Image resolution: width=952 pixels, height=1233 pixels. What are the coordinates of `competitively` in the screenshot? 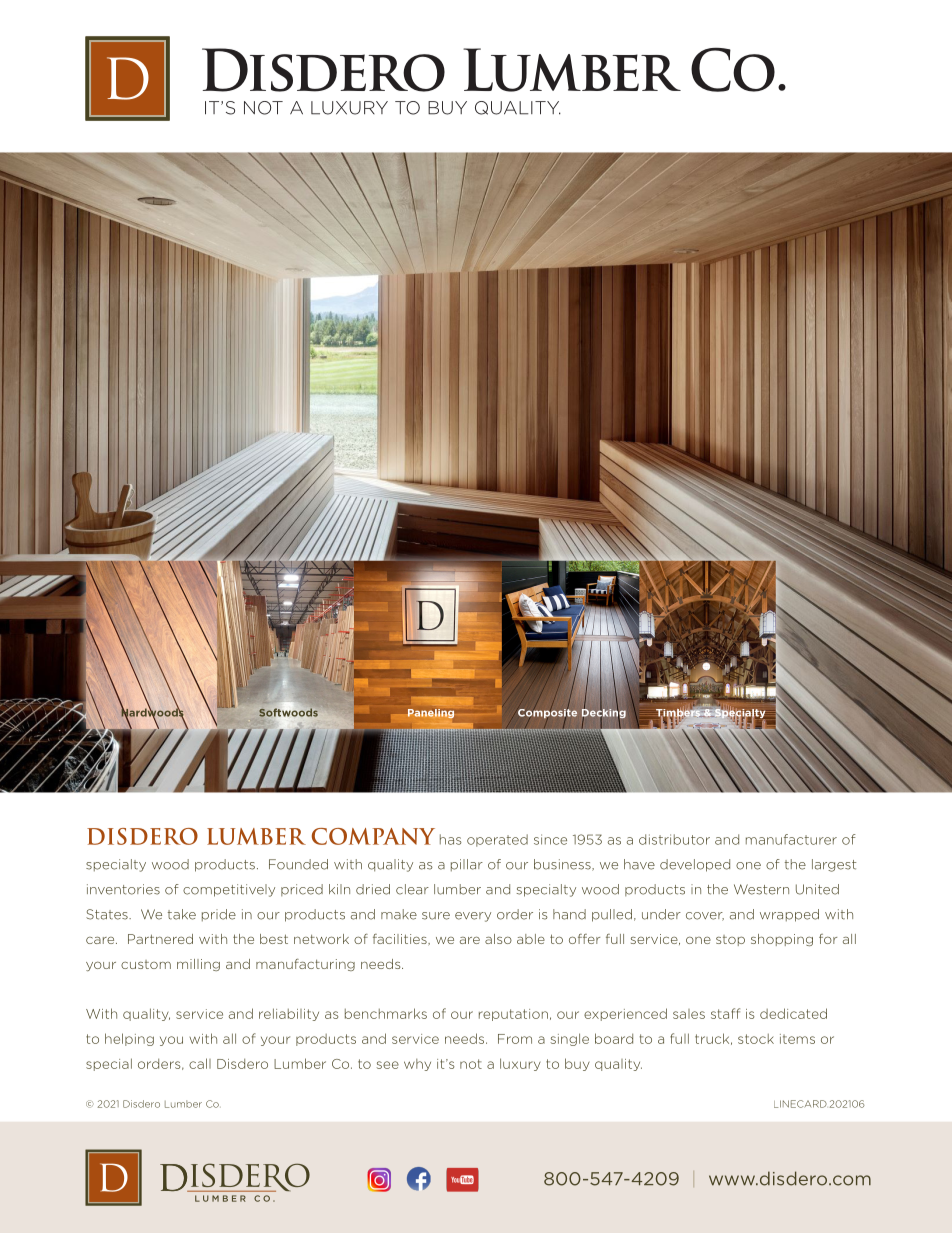 It's located at (229, 890).
